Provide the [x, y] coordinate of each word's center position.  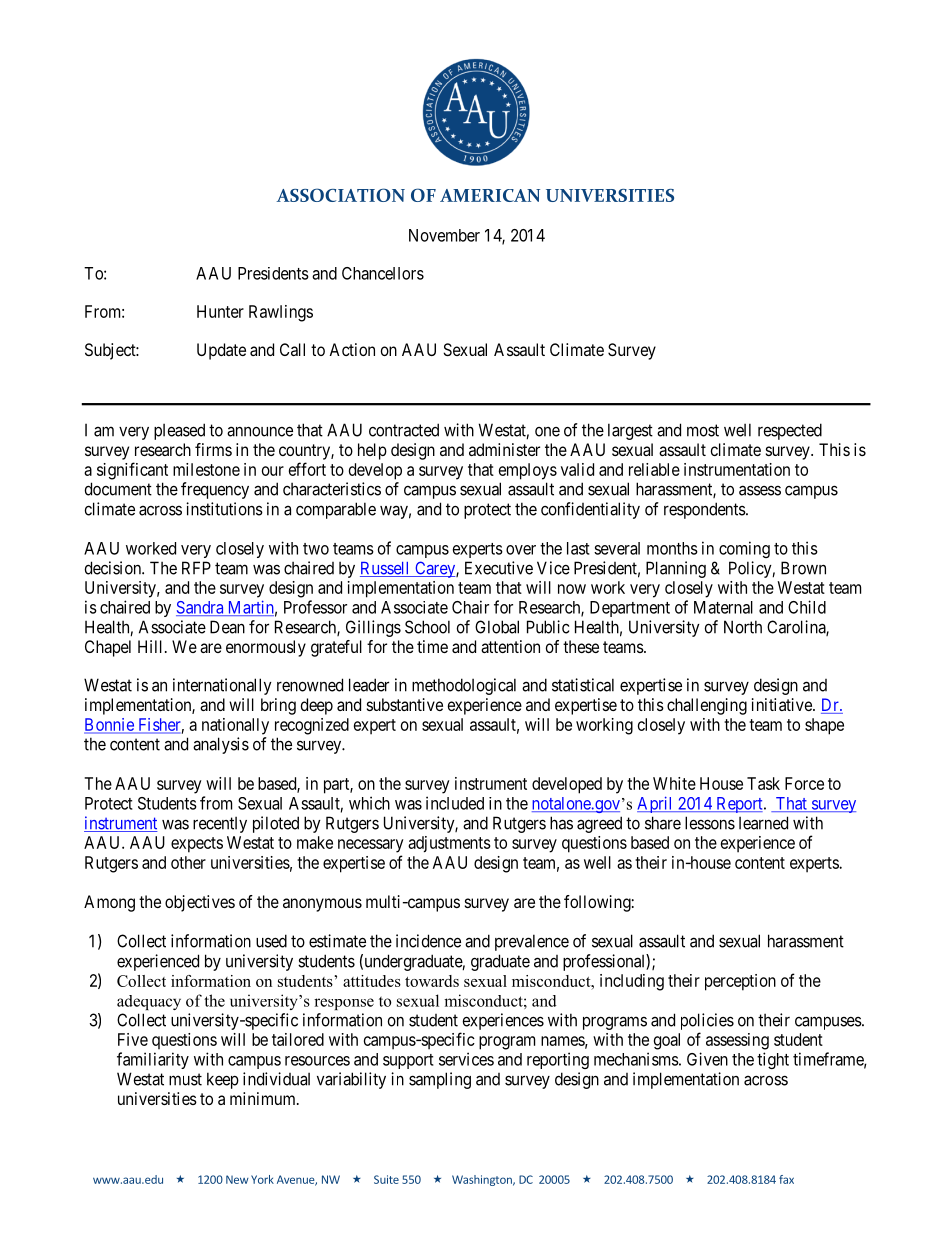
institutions [224, 509]
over [521, 550]
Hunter [220, 311]
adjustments [449, 844]
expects [197, 845]
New [237, 1179]
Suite [386, 1179]
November [444, 235]
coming [744, 549]
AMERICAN [490, 195]
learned [763, 823]
